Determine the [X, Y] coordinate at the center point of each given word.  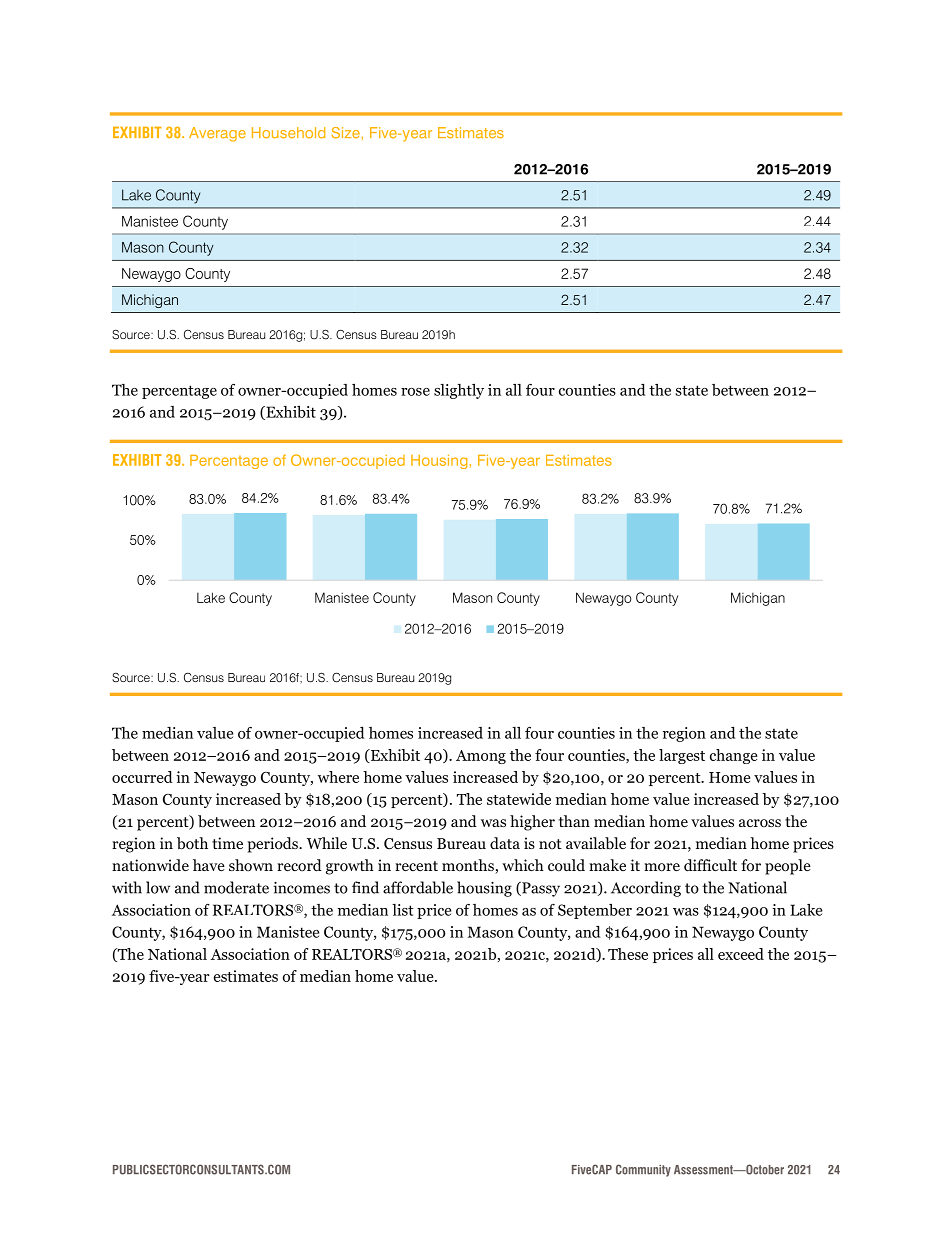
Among [481, 757]
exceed [741, 954]
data [505, 843]
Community [643, 1170]
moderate [236, 887]
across [760, 823]
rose [415, 392]
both [192, 843]
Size [346, 133]
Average [217, 134]
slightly [459, 391]
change [733, 756]
